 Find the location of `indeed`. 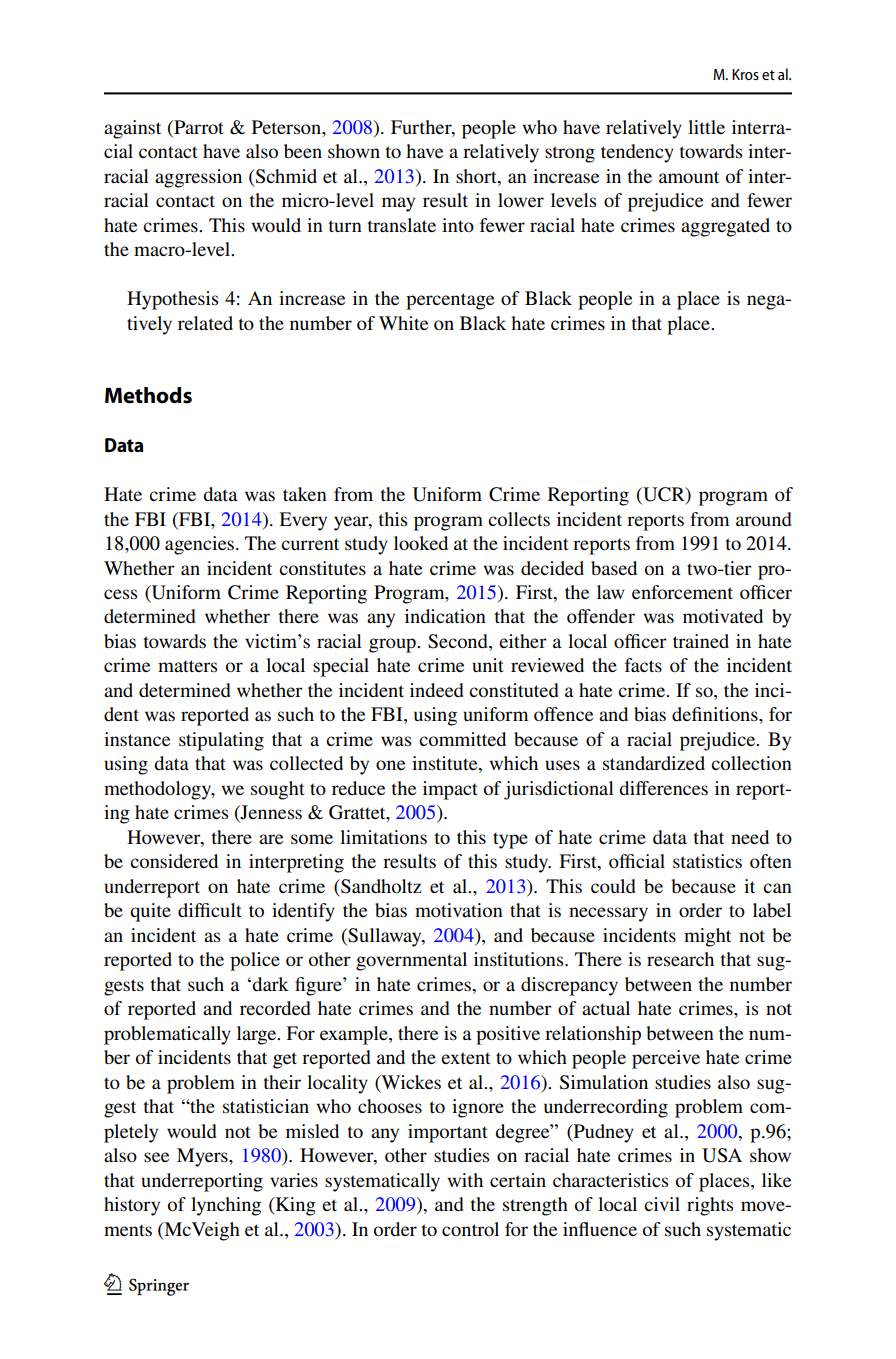

indeed is located at coordinates (437, 690).
